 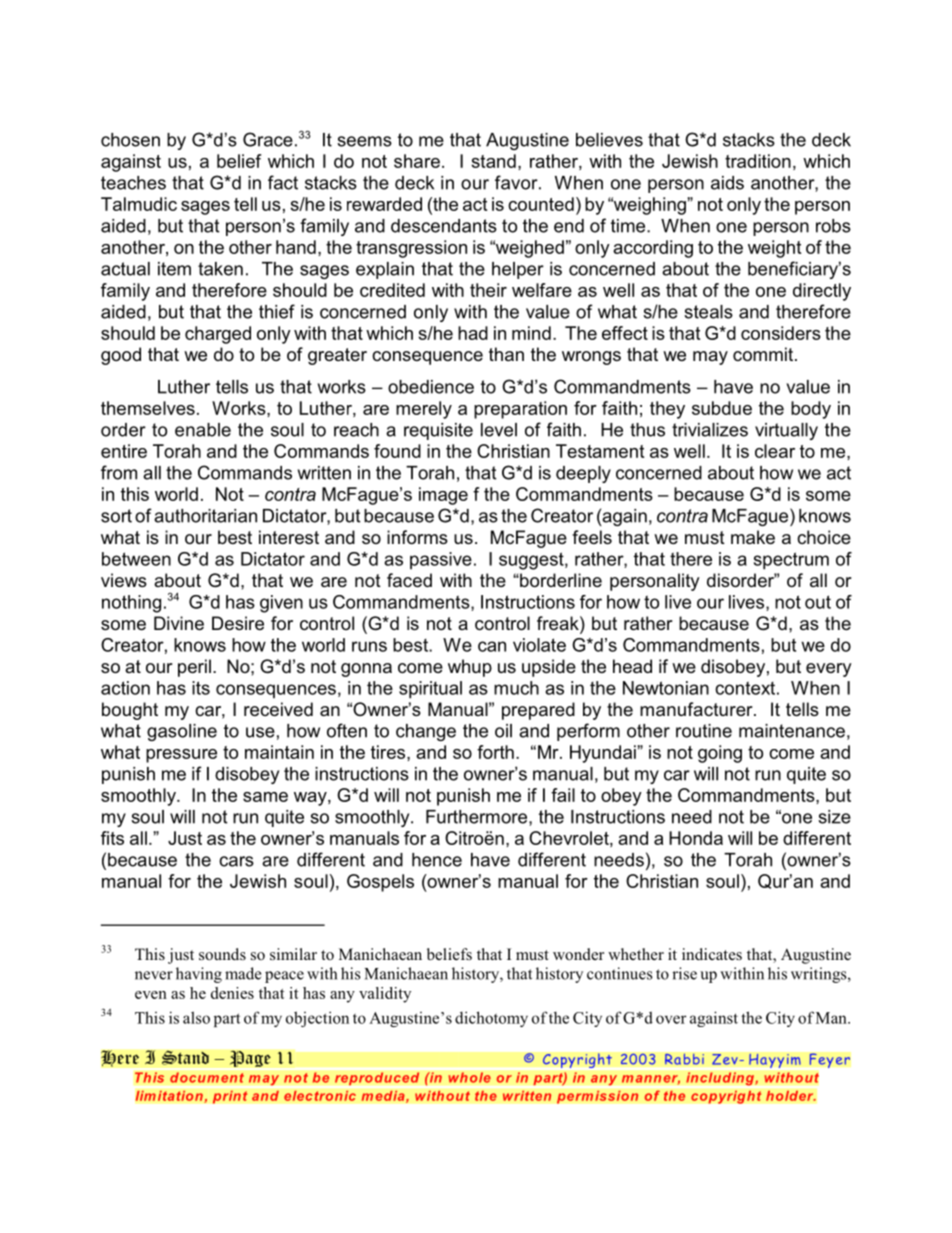 What do you see at coordinates (791, 561) in the document?
I see `spectrum` at bounding box center [791, 561].
